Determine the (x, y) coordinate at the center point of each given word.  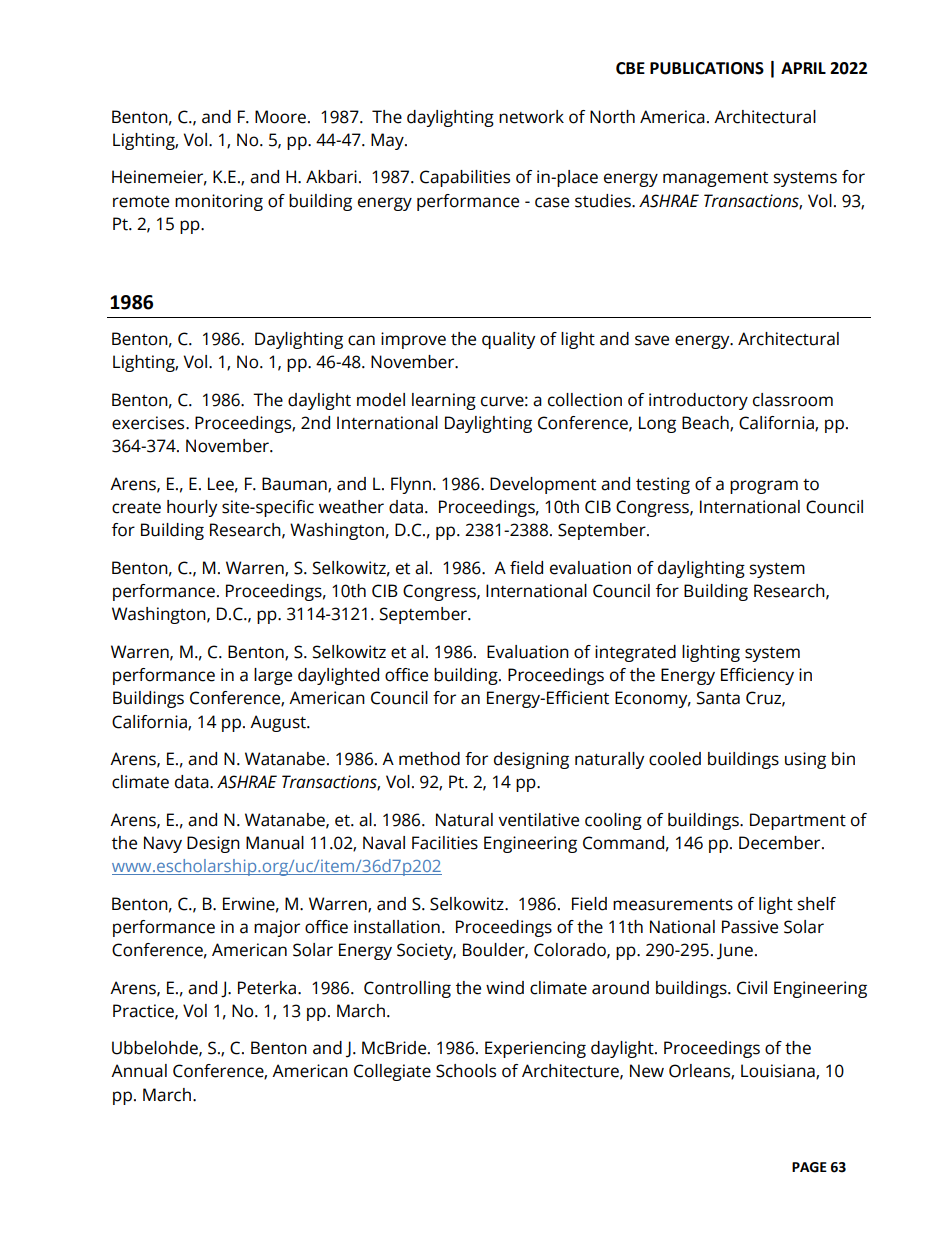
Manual (275, 843)
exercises (149, 423)
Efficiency (757, 676)
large (273, 676)
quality (508, 340)
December (781, 843)
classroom (793, 400)
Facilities (445, 843)
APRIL (803, 68)
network (531, 117)
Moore (280, 117)
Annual (139, 1071)
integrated (635, 653)
